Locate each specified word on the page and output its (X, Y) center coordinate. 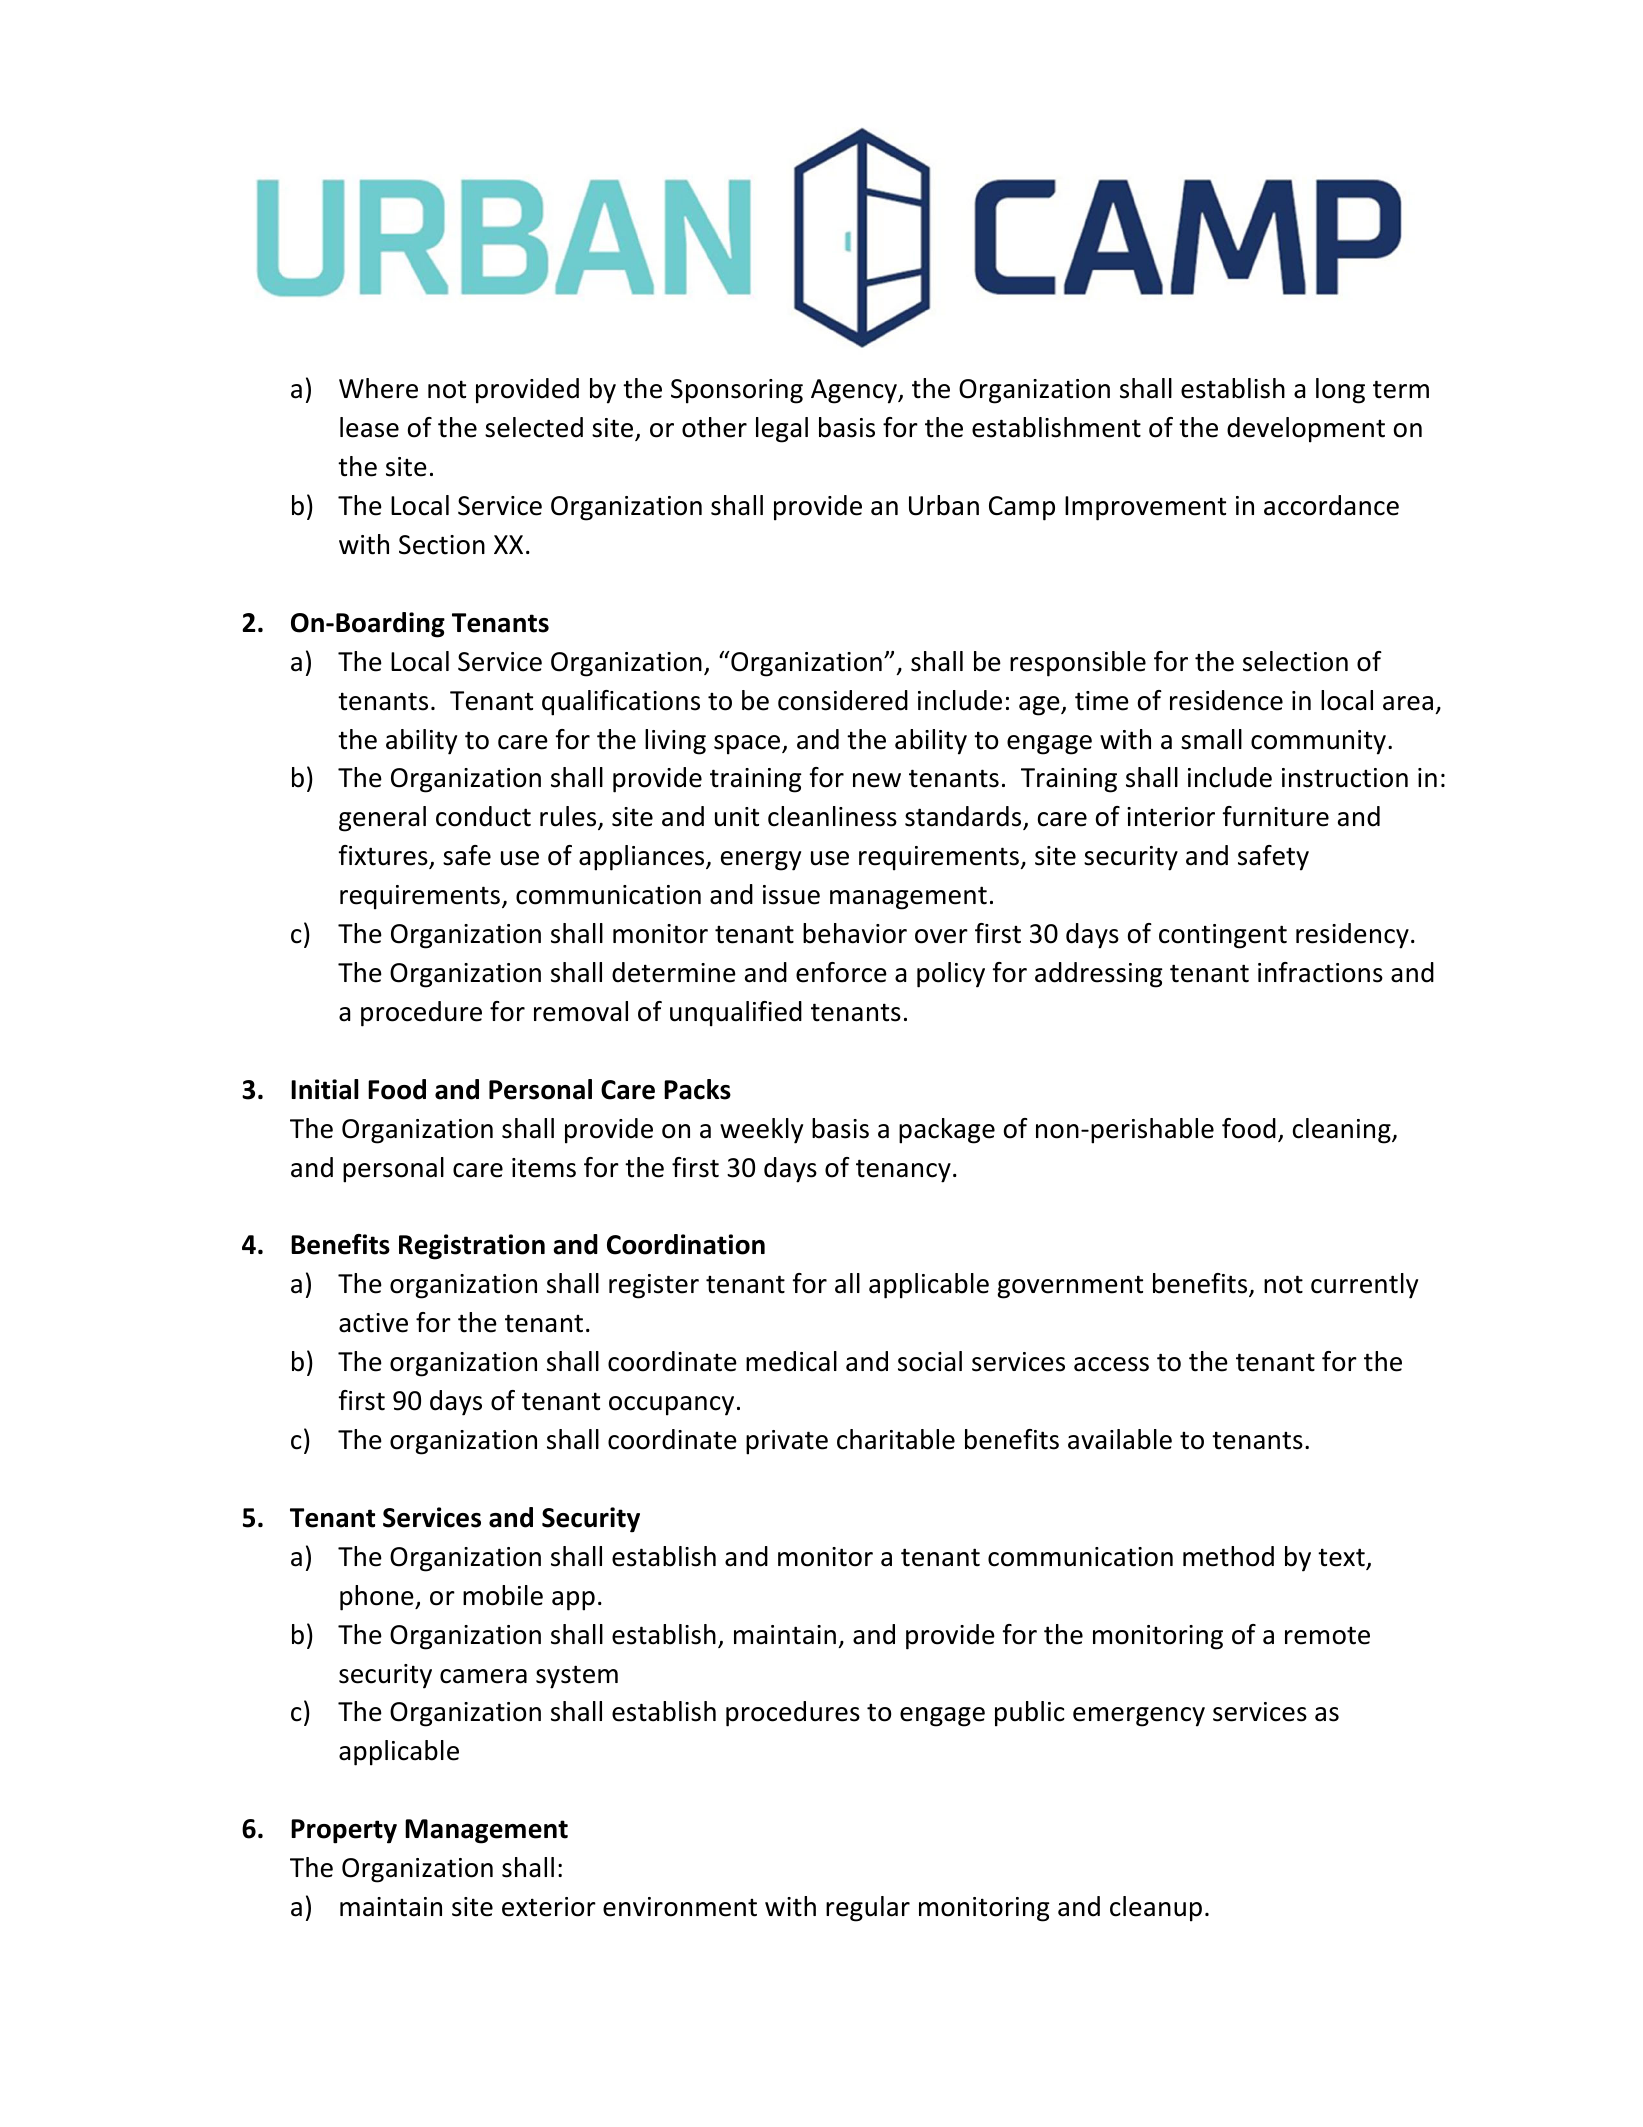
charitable (896, 1439)
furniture (1275, 816)
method (1228, 1556)
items (544, 1168)
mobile (503, 1595)
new (877, 780)
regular (868, 1909)
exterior (549, 1907)
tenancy (903, 1171)
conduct (483, 816)
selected (534, 427)
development (1306, 430)
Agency (855, 391)
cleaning (1343, 1131)
